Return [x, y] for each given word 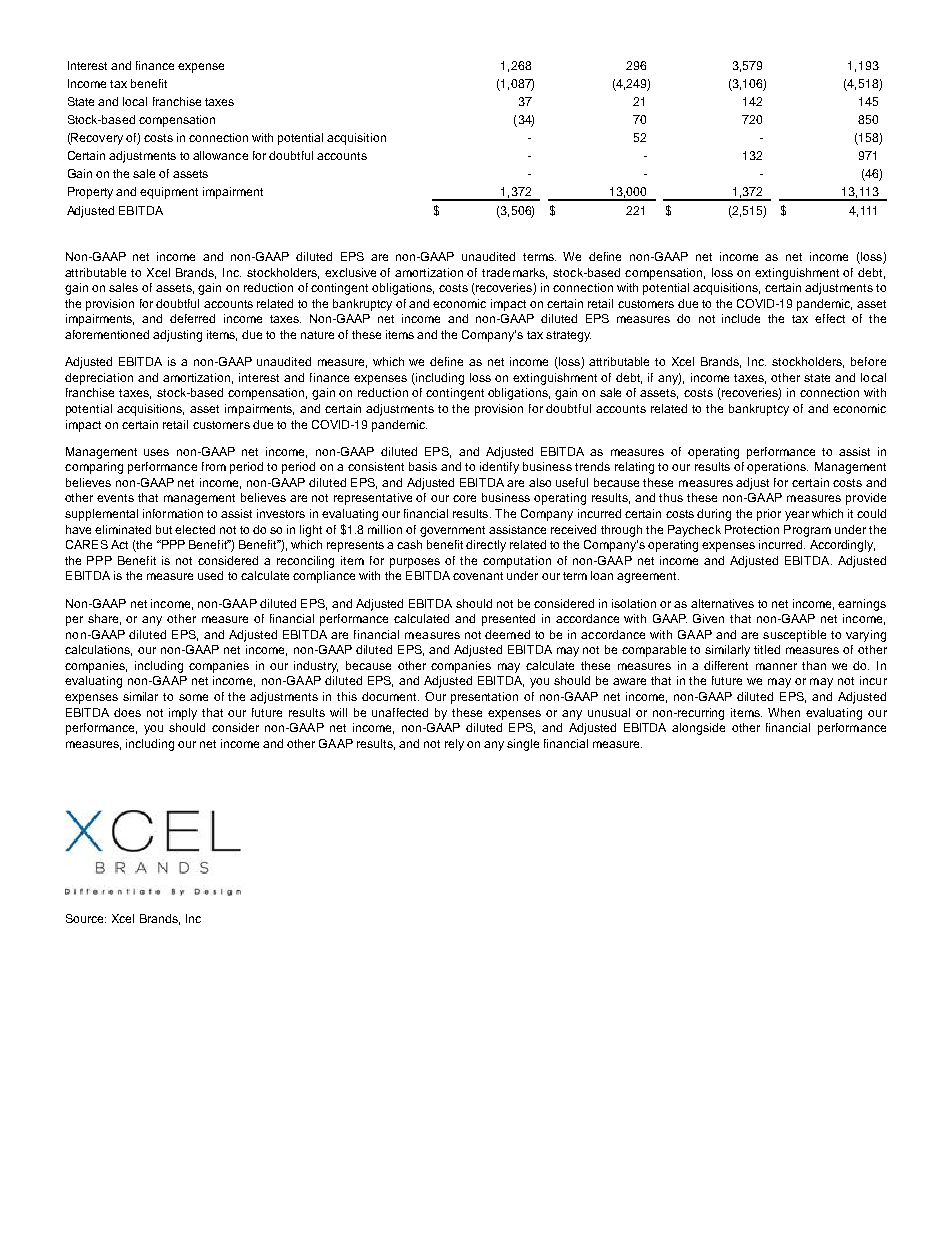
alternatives [722, 603]
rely [454, 745]
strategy [568, 336]
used [210, 575]
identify [499, 468]
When [784, 712]
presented [508, 620]
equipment [169, 193]
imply [183, 714]
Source [86, 918]
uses [156, 452]
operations [777, 468]
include [741, 318]
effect [830, 318]
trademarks [514, 273]
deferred [192, 318]
